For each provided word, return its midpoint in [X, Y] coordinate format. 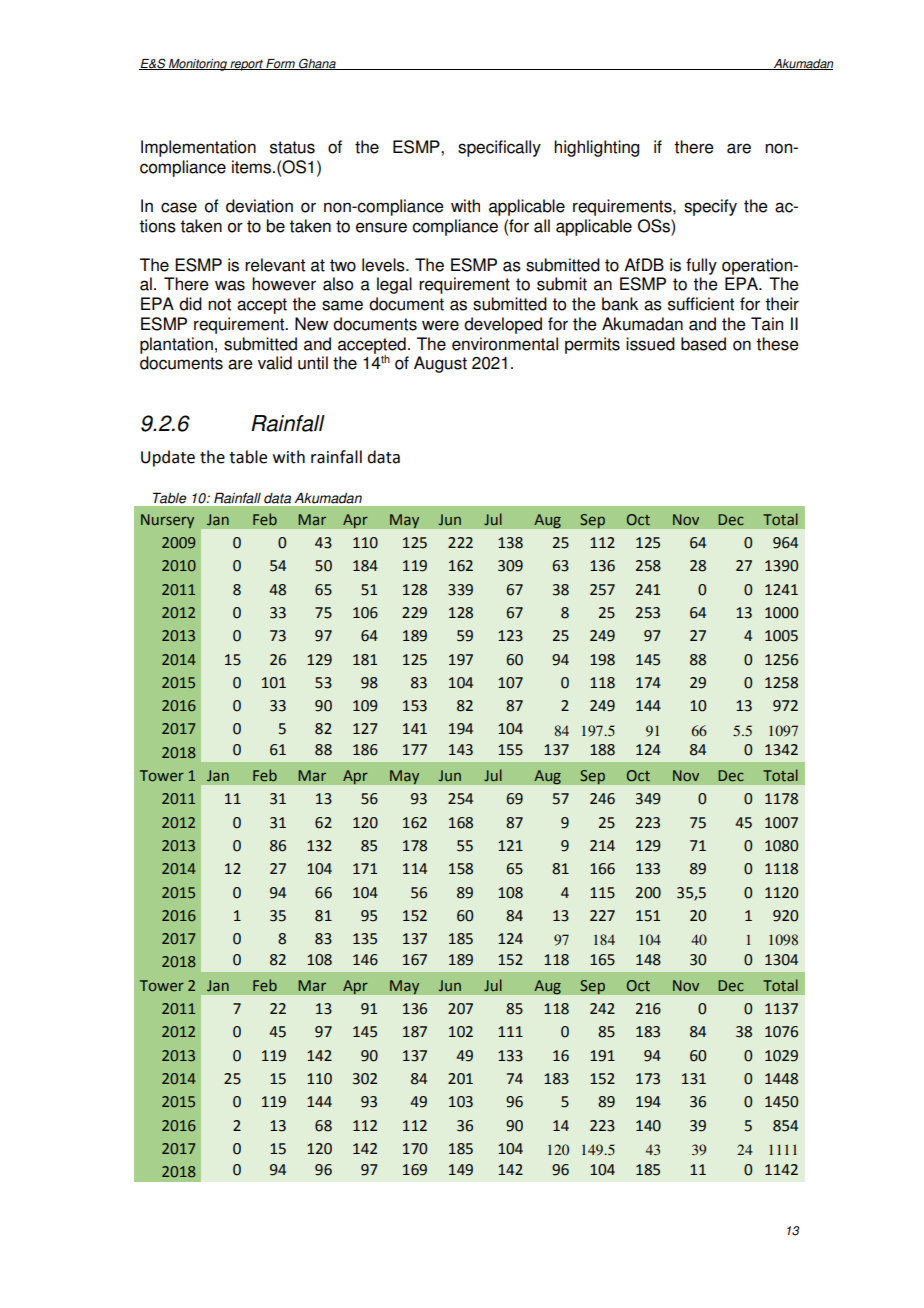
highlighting [596, 148]
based [703, 344]
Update [168, 458]
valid [275, 363]
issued [650, 344]
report [246, 65]
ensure [381, 227]
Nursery [167, 521]
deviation [259, 206]
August [440, 364]
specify [710, 207]
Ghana [317, 64]
